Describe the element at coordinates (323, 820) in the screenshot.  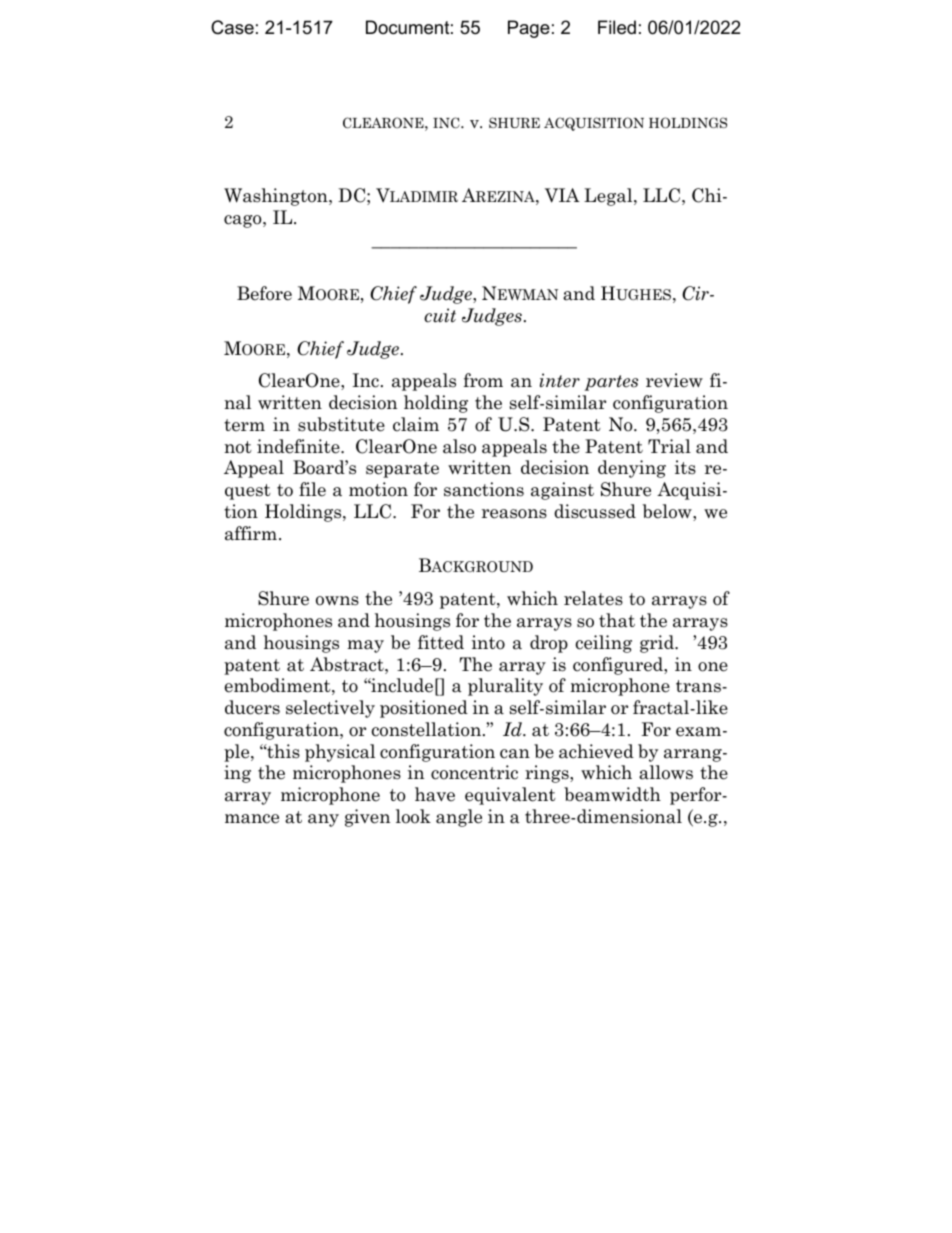
I see `any` at that location.
